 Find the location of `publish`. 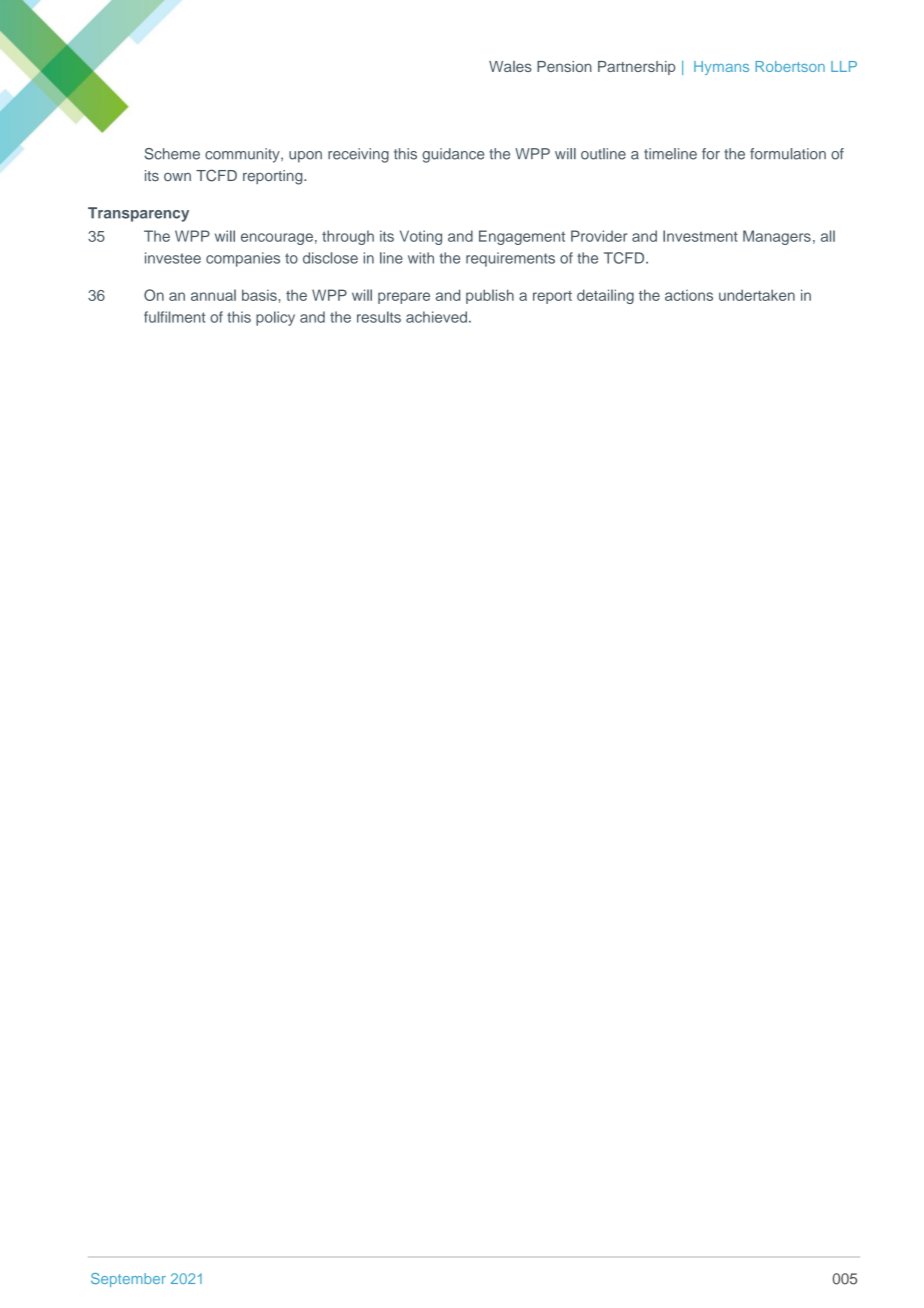

publish is located at coordinates (490, 296).
